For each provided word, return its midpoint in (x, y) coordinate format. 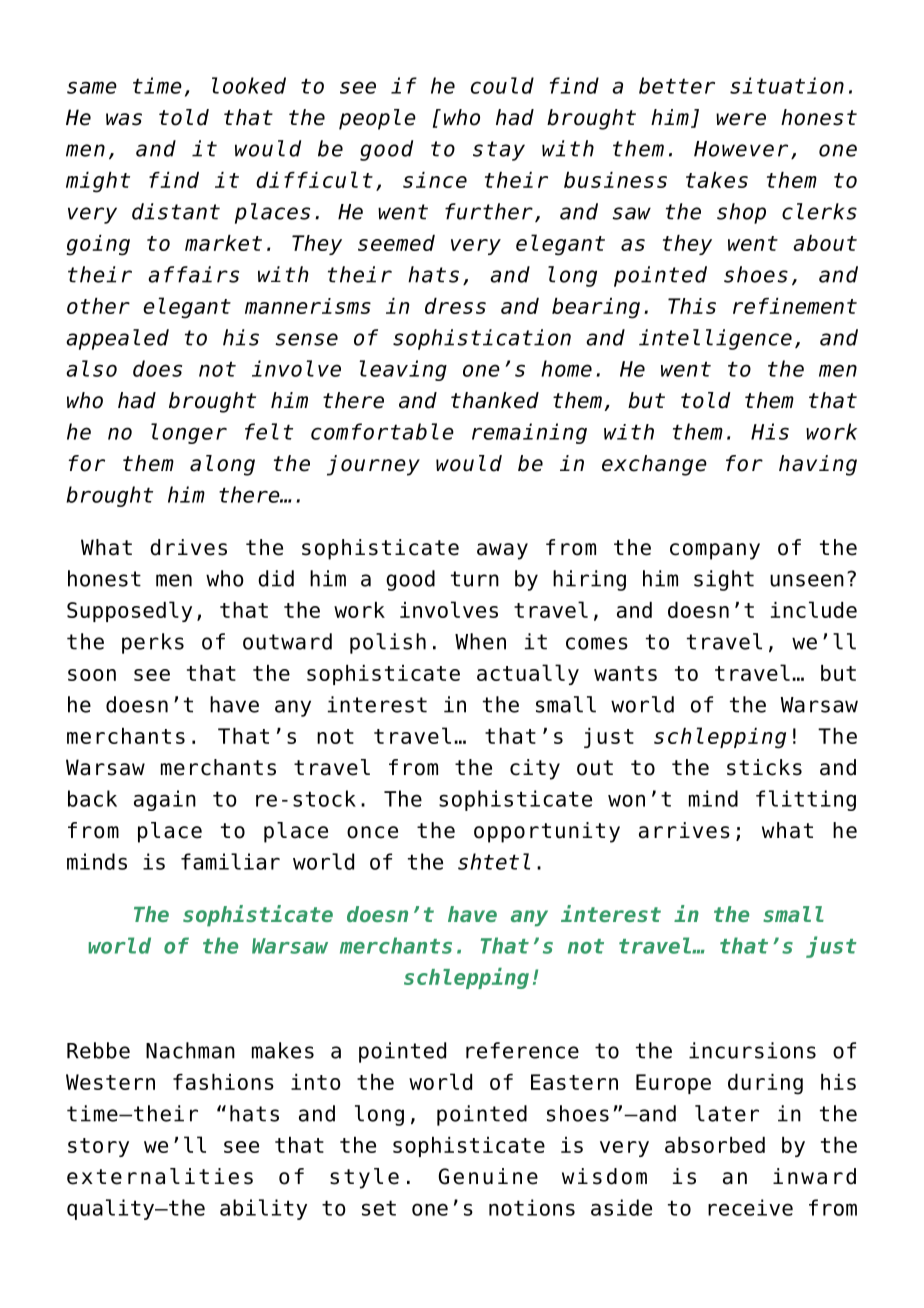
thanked (495, 400)
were (741, 119)
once (372, 832)
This (692, 306)
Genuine (488, 1176)
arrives (684, 830)
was (124, 119)
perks (153, 643)
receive (750, 1207)
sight (724, 580)
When (480, 641)
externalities (160, 1176)
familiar (230, 861)
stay (499, 151)
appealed (117, 339)
